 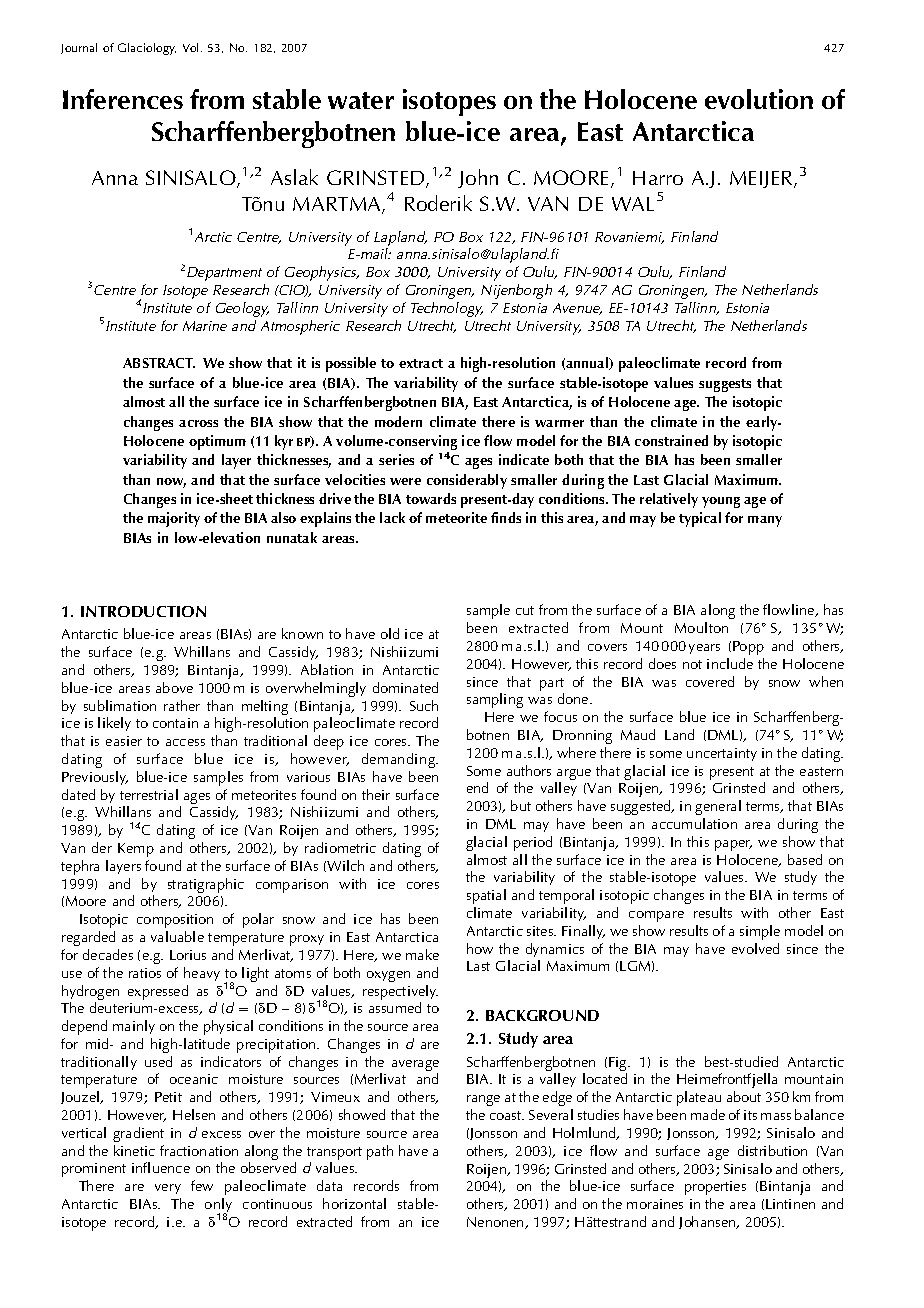 I want to click on Inferences, so click(x=123, y=99).
